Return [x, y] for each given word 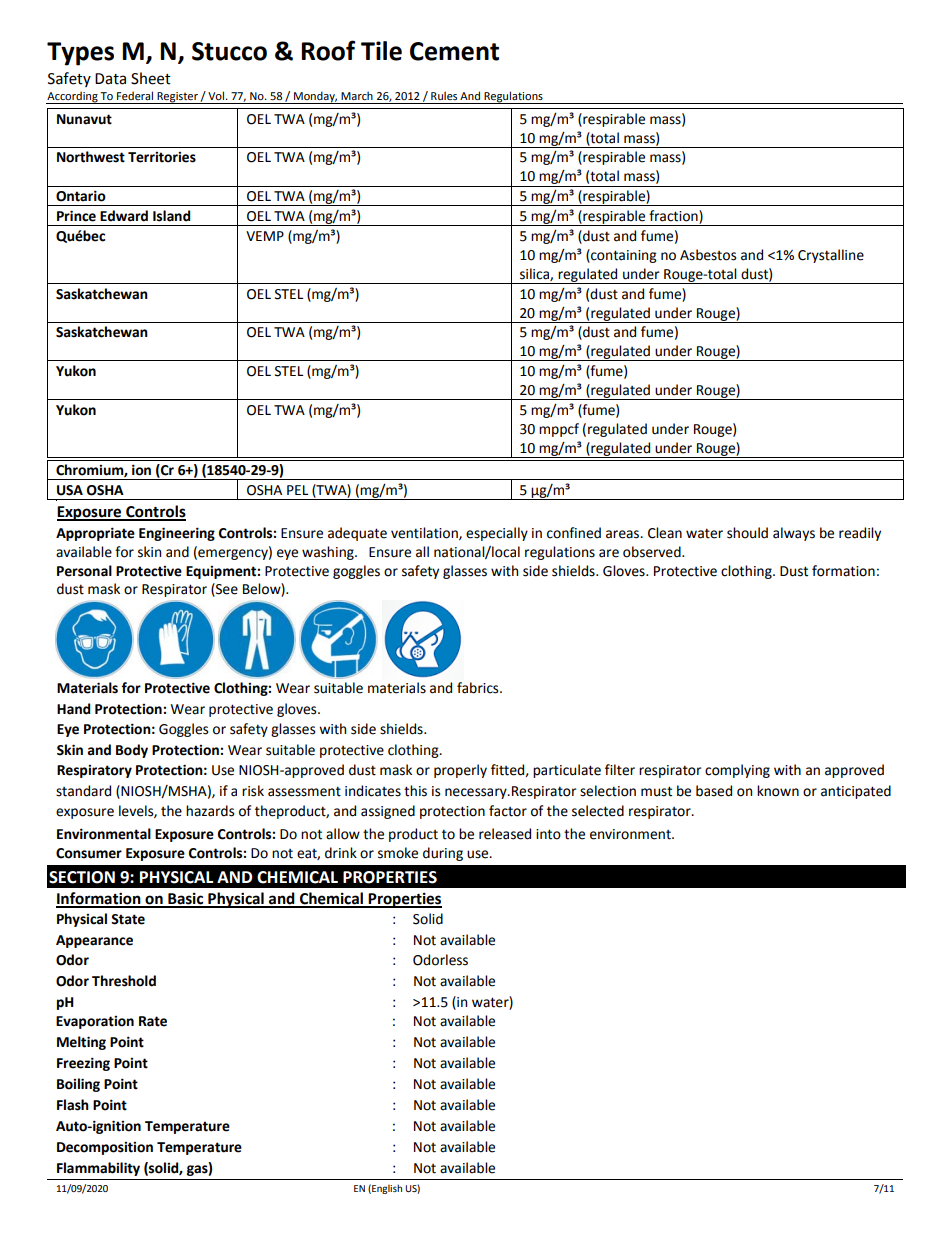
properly [460, 771]
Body [132, 751]
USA [70, 490]
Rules [444, 95]
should [747, 533]
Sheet [151, 78]
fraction [674, 217]
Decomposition [105, 1148]
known [778, 791]
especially [497, 534]
